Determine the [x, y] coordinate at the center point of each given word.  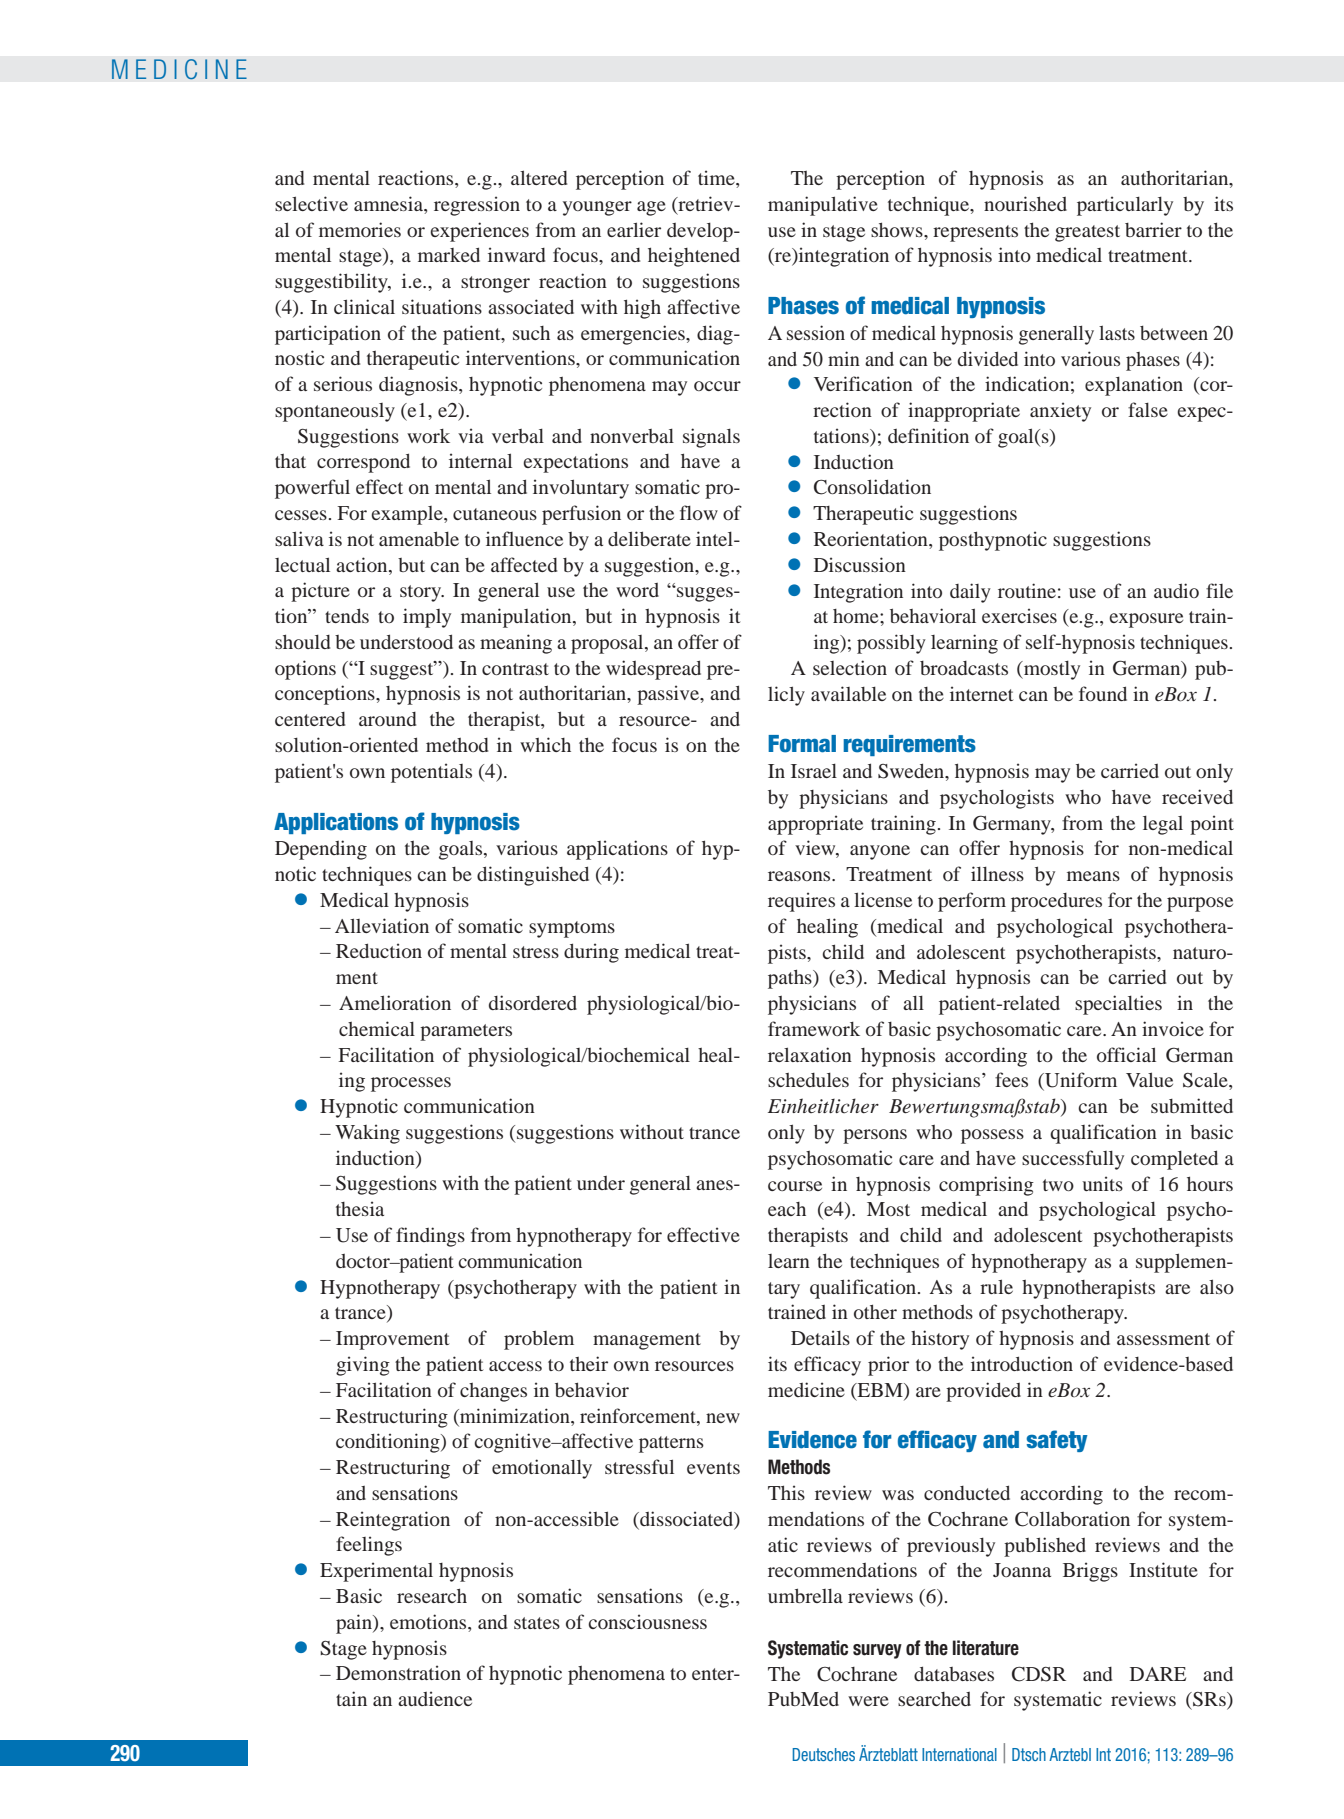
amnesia [389, 203]
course [795, 1186]
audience [435, 1698]
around [387, 719]
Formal [802, 744]
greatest [1087, 233]
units [1102, 1183]
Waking [367, 1134]
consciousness [647, 1621]
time [717, 179]
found [1103, 693]
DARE [1158, 1674]
